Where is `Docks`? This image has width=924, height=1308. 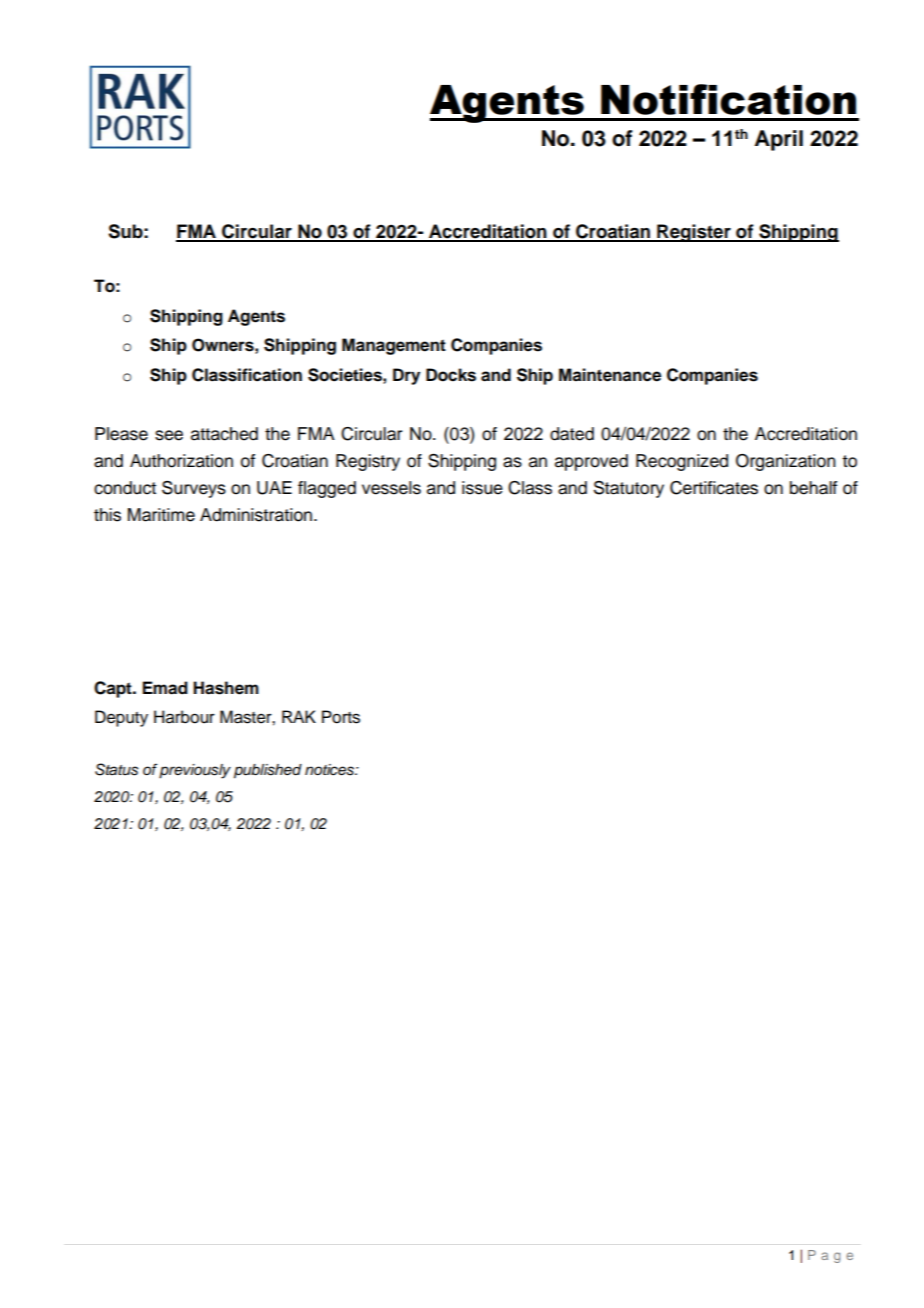
Docks is located at coordinates (451, 375).
